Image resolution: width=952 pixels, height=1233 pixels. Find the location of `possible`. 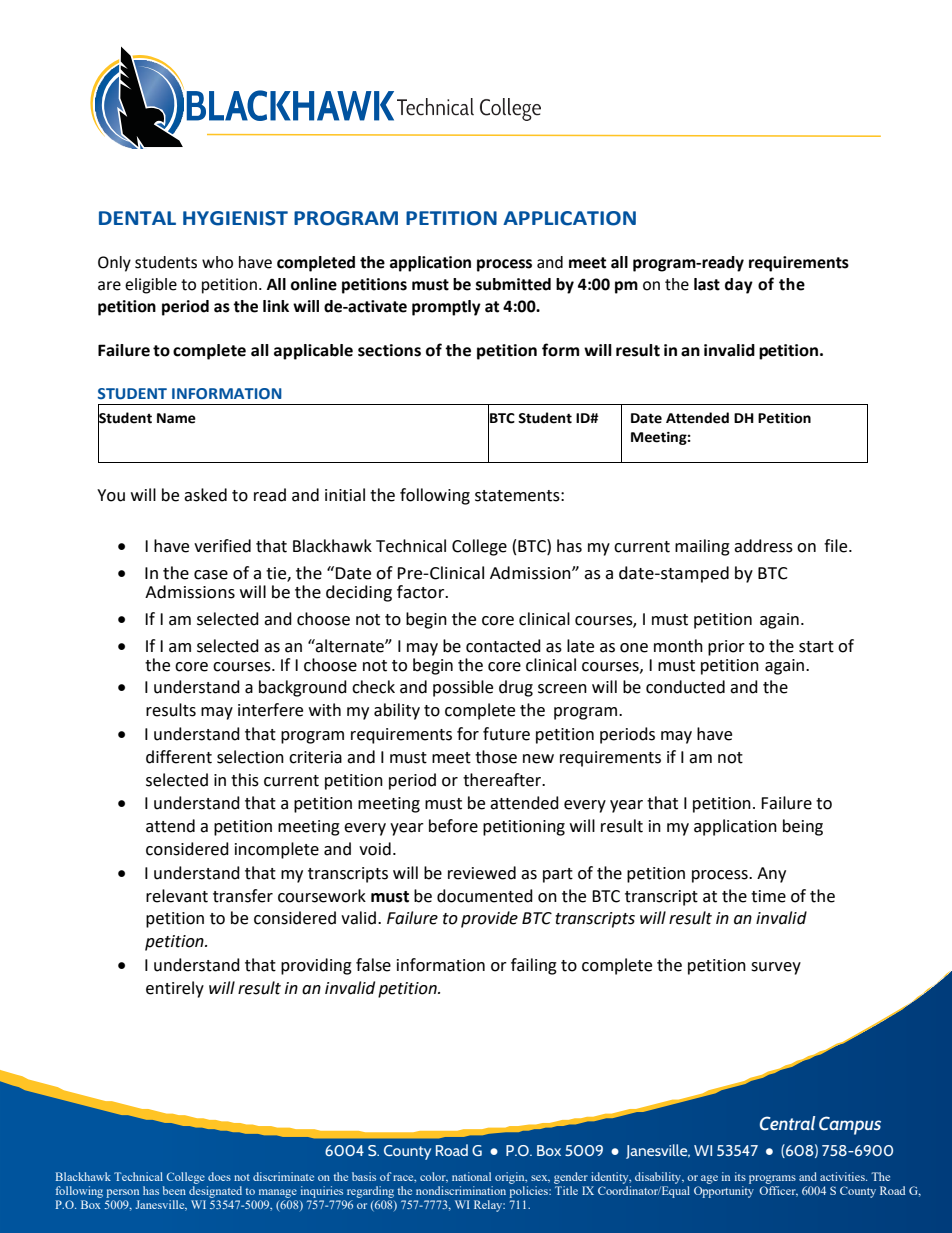

possible is located at coordinates (463, 688).
